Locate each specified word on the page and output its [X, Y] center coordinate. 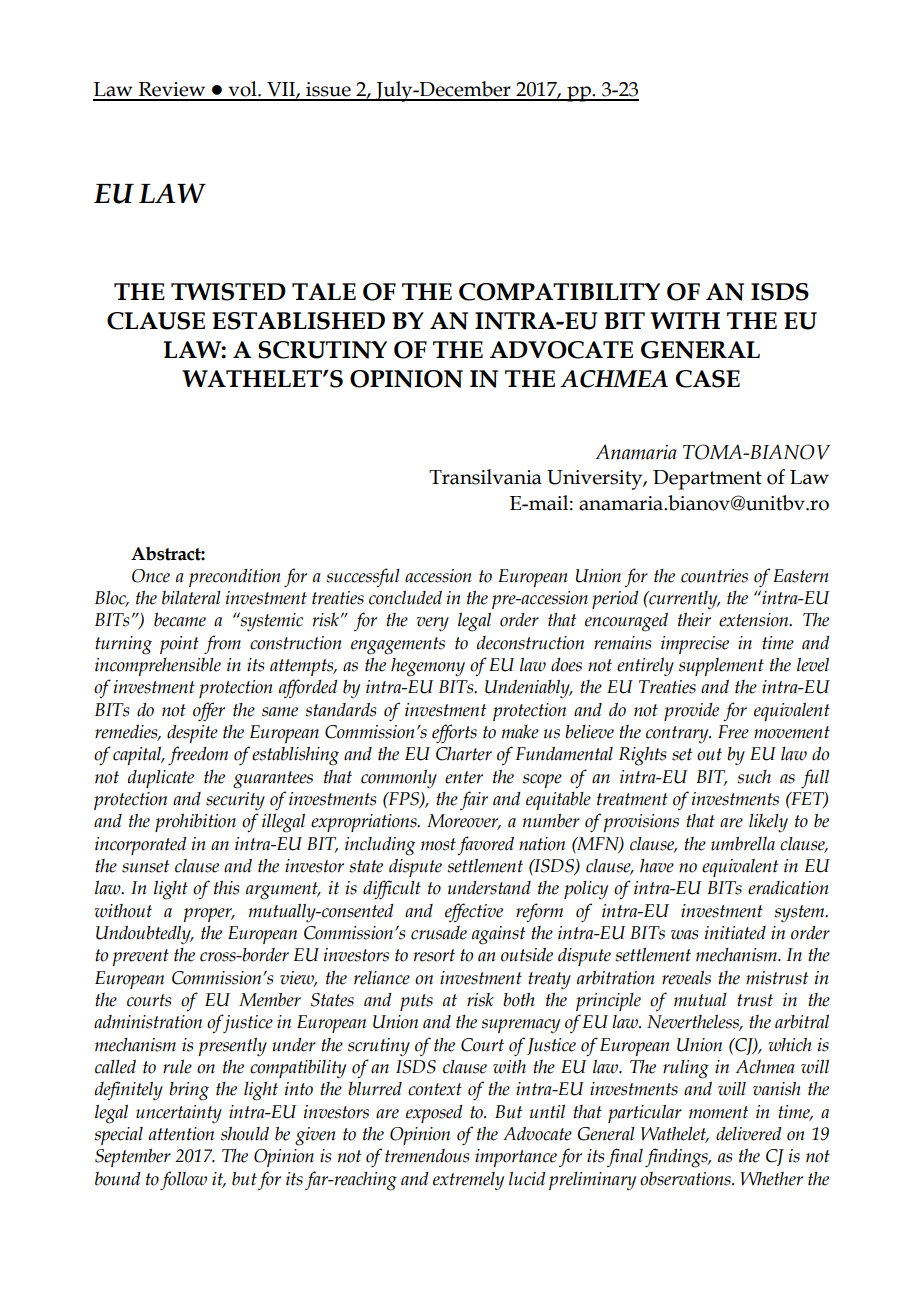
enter [464, 777]
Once [151, 576]
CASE [708, 379]
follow [183, 1180]
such [754, 777]
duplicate [161, 779]
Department [707, 480]
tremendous [427, 1156]
